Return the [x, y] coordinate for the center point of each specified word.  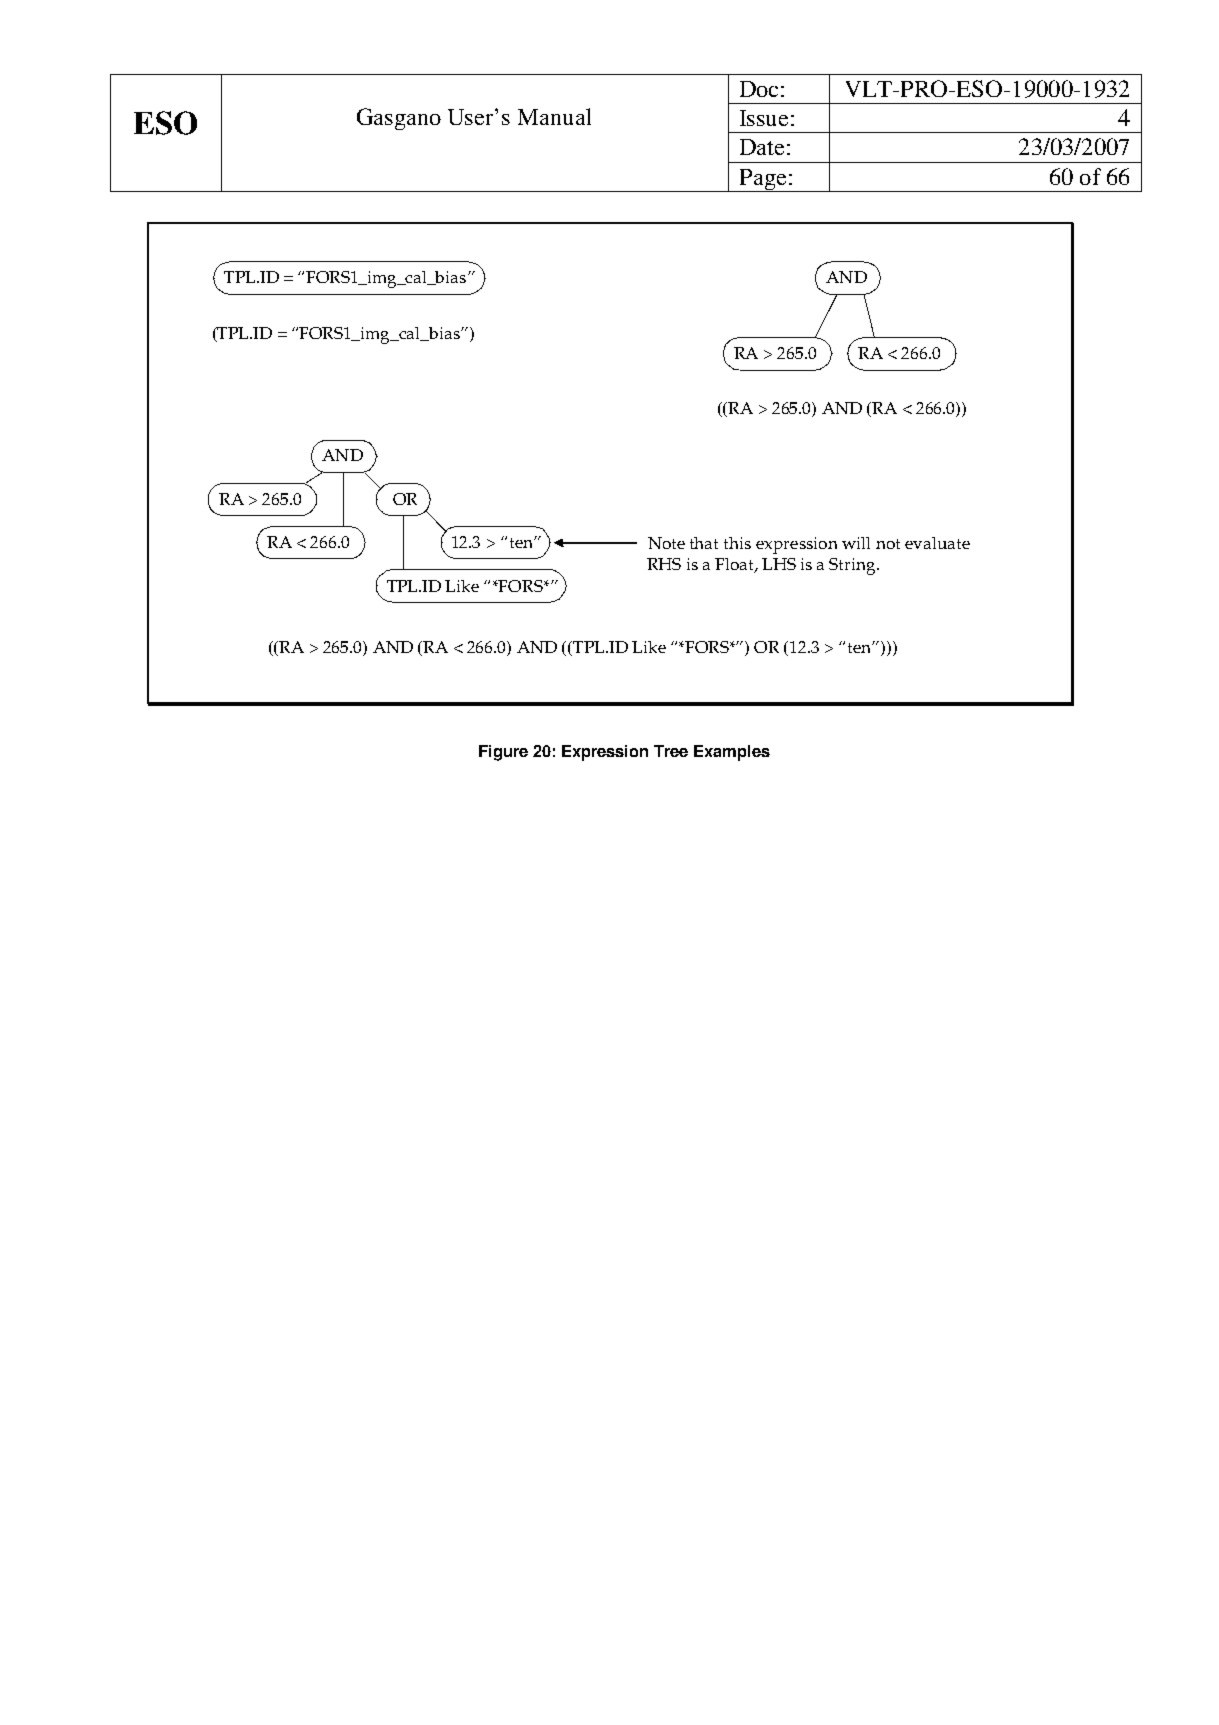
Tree [671, 751]
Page [763, 180]
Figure [503, 753]
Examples [732, 753]
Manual [554, 116]
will [856, 543]
